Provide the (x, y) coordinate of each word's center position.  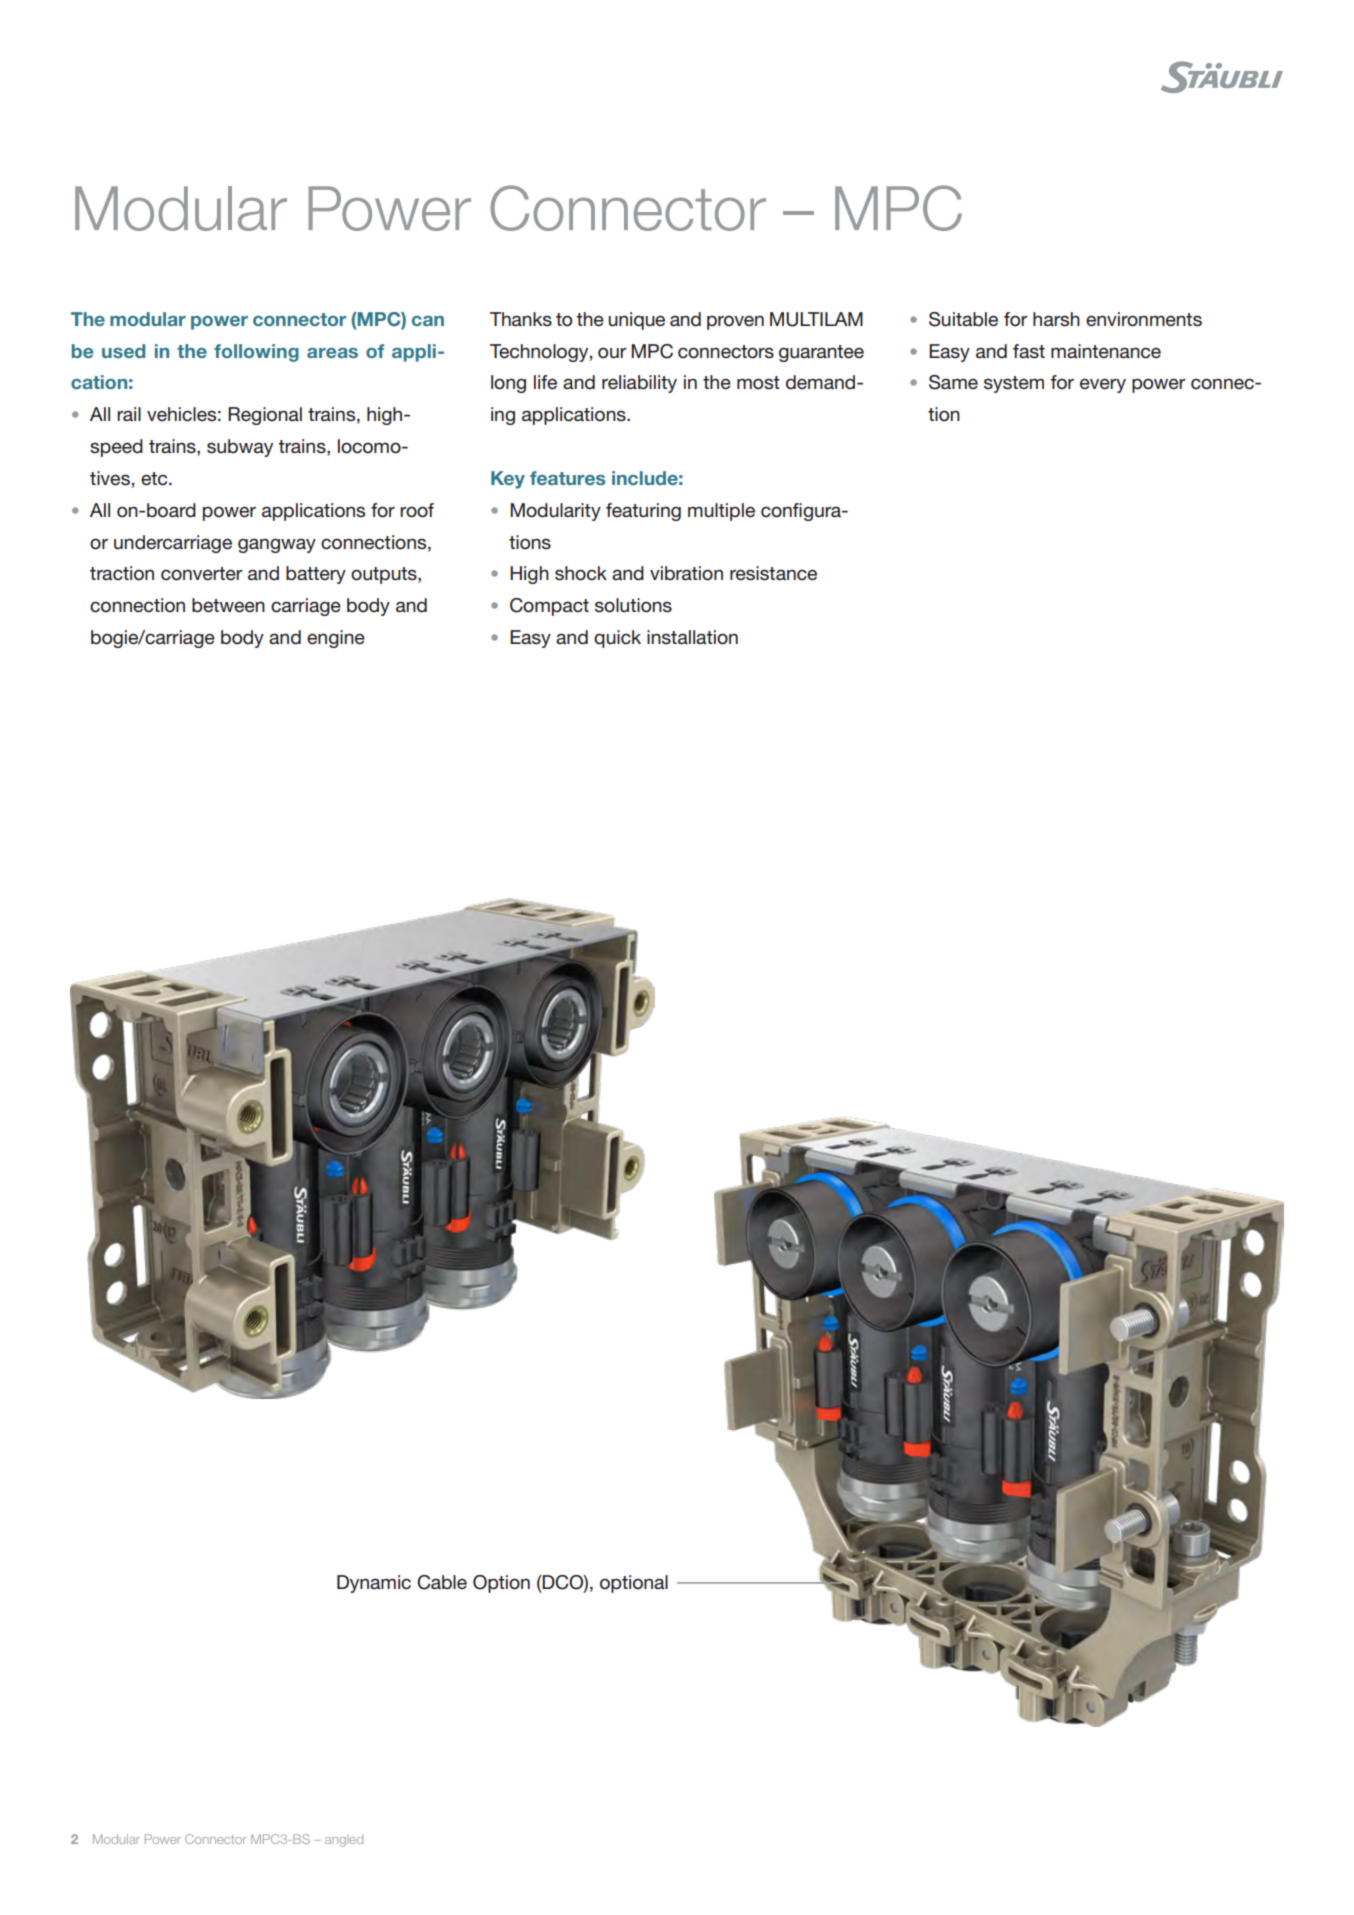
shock (581, 573)
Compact (549, 607)
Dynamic (374, 1584)
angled (344, 1841)
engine (336, 639)
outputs (385, 575)
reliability (639, 384)
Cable (442, 1582)
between (228, 605)
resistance (773, 573)
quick (617, 639)
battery (316, 575)
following (256, 353)
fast (1029, 351)
